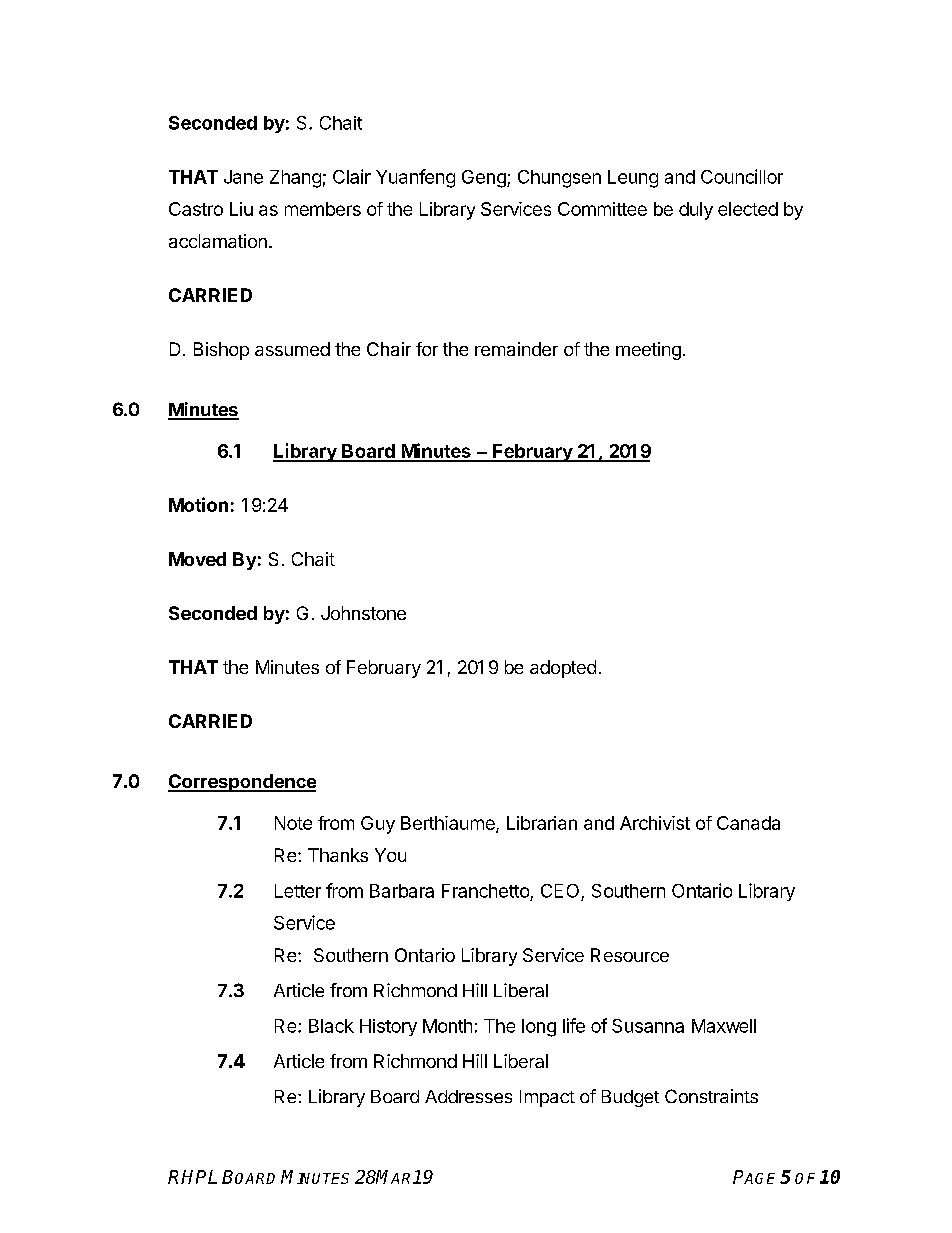  Describe the element at coordinates (696, 211) in the screenshot. I see `duly` at that location.
